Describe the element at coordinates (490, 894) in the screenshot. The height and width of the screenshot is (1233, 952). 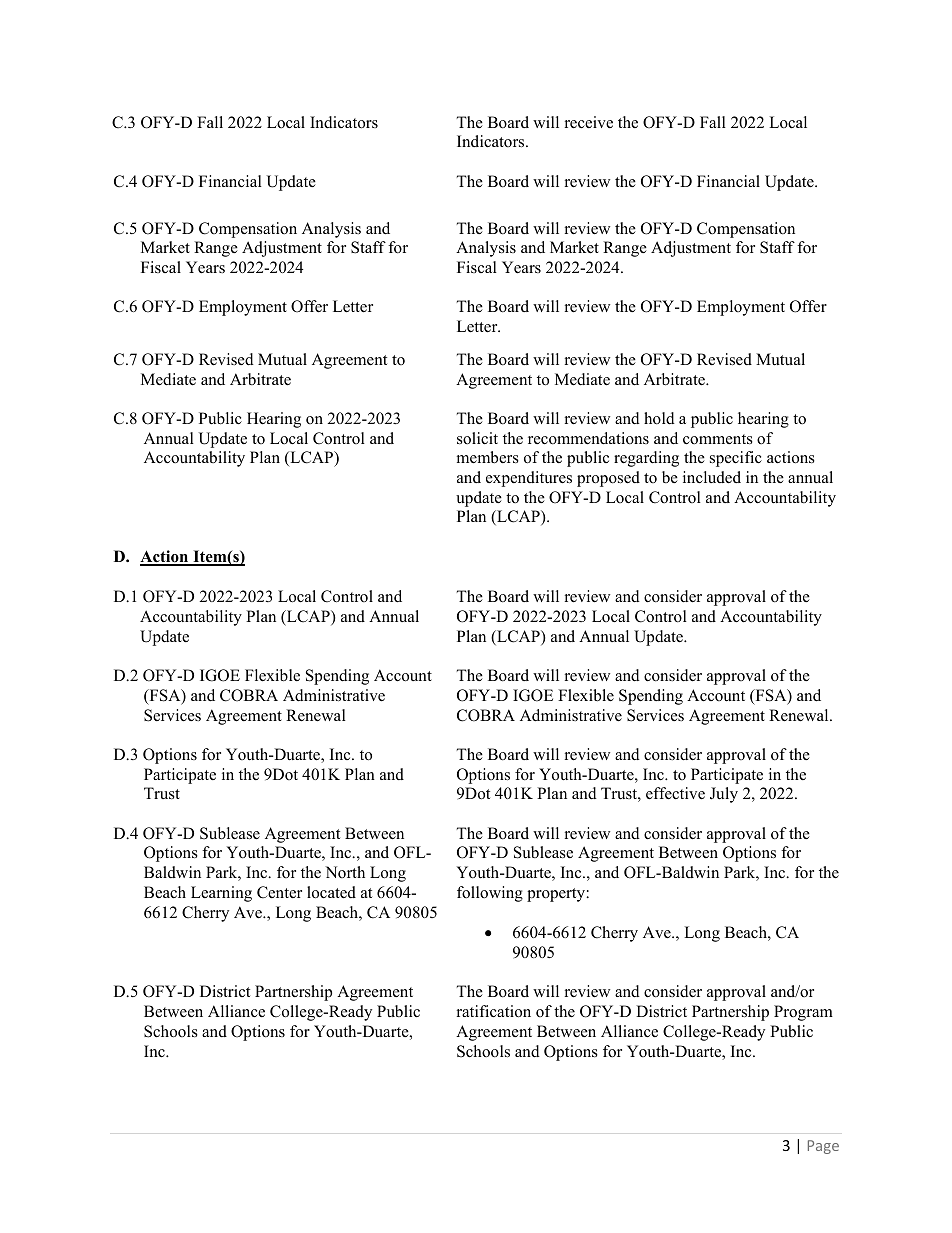
I see `following` at that location.
